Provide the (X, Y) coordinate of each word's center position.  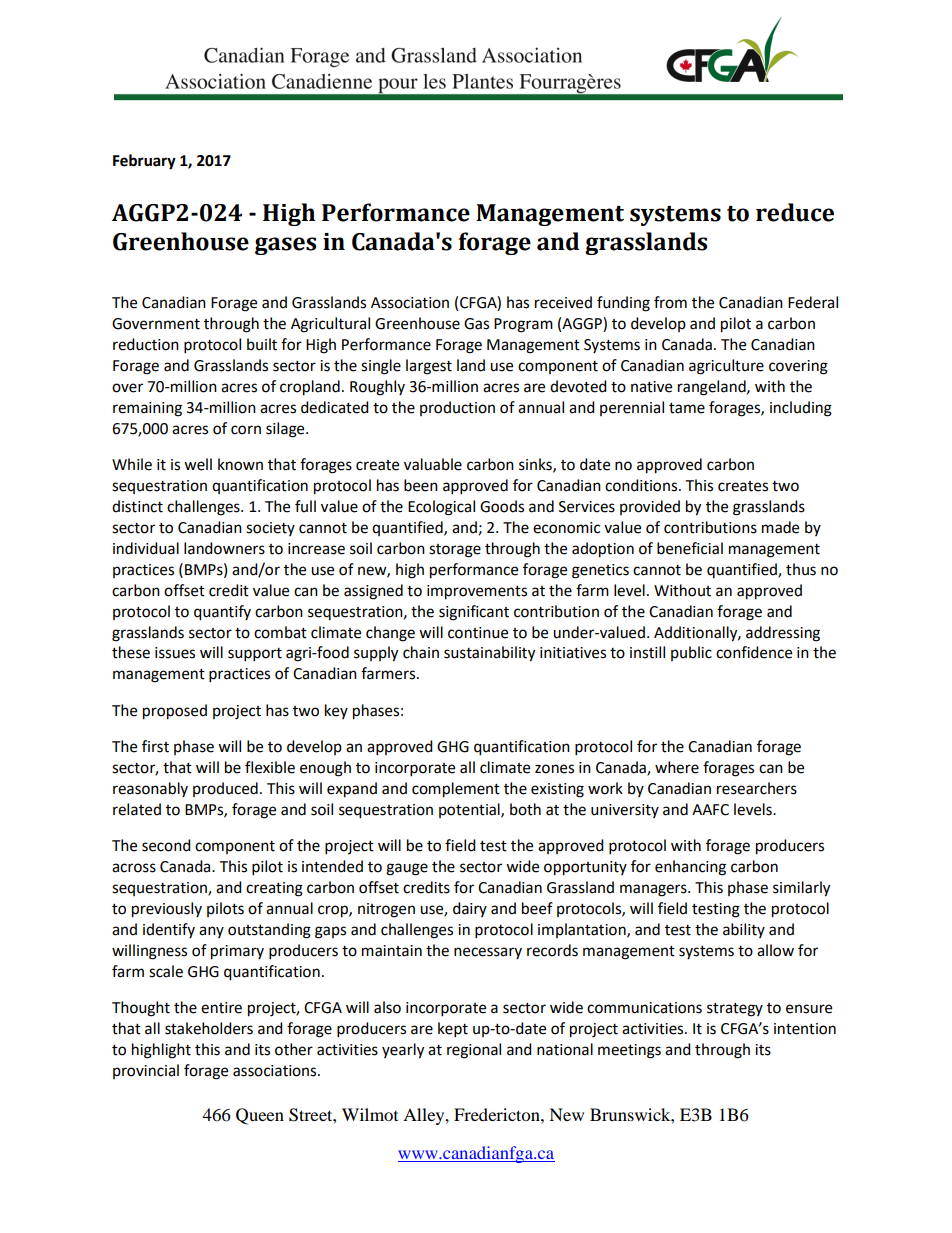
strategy (735, 1010)
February (144, 162)
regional (474, 1051)
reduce (795, 212)
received (563, 302)
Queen (260, 1116)
